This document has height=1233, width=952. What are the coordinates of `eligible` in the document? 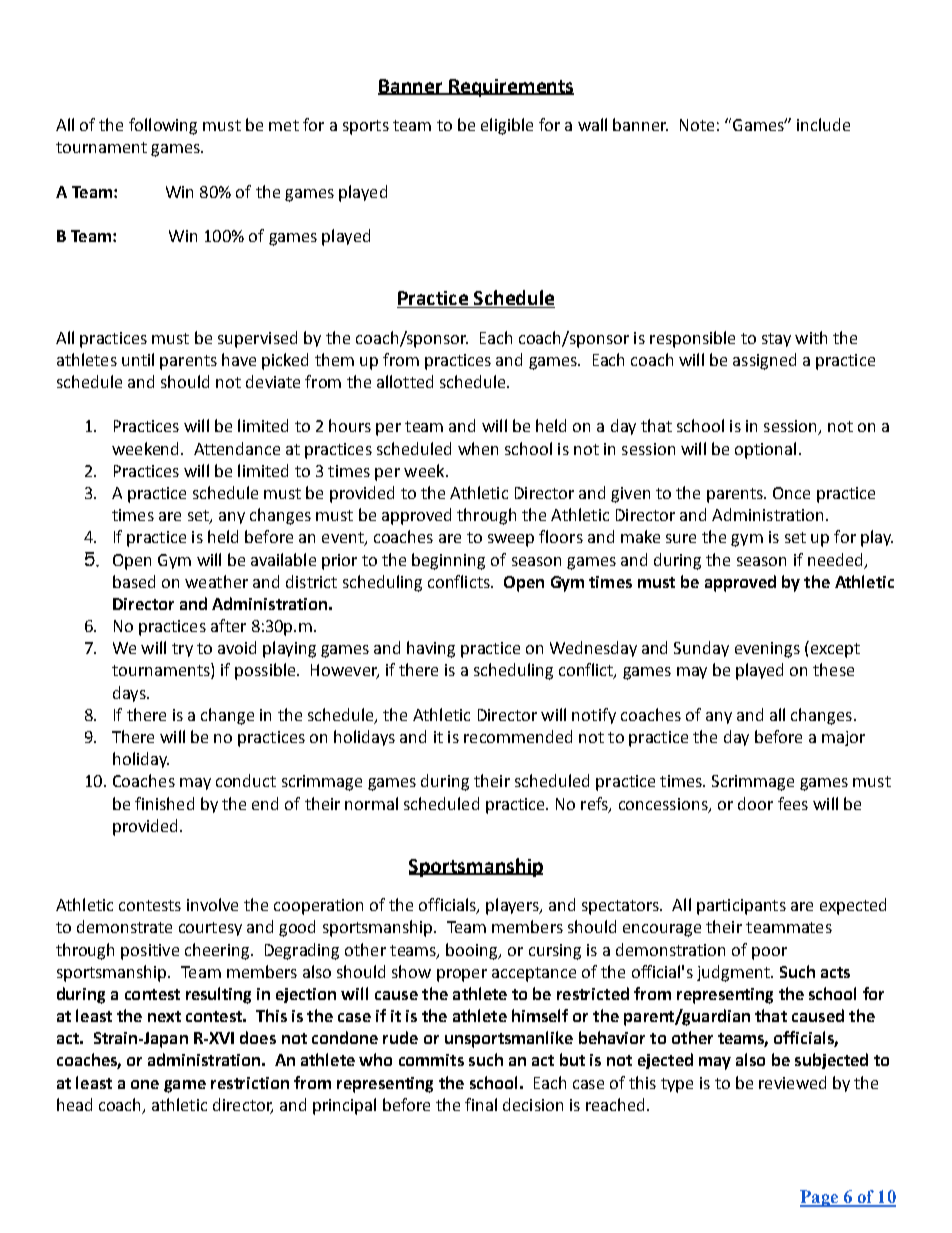 It's located at (507, 126).
